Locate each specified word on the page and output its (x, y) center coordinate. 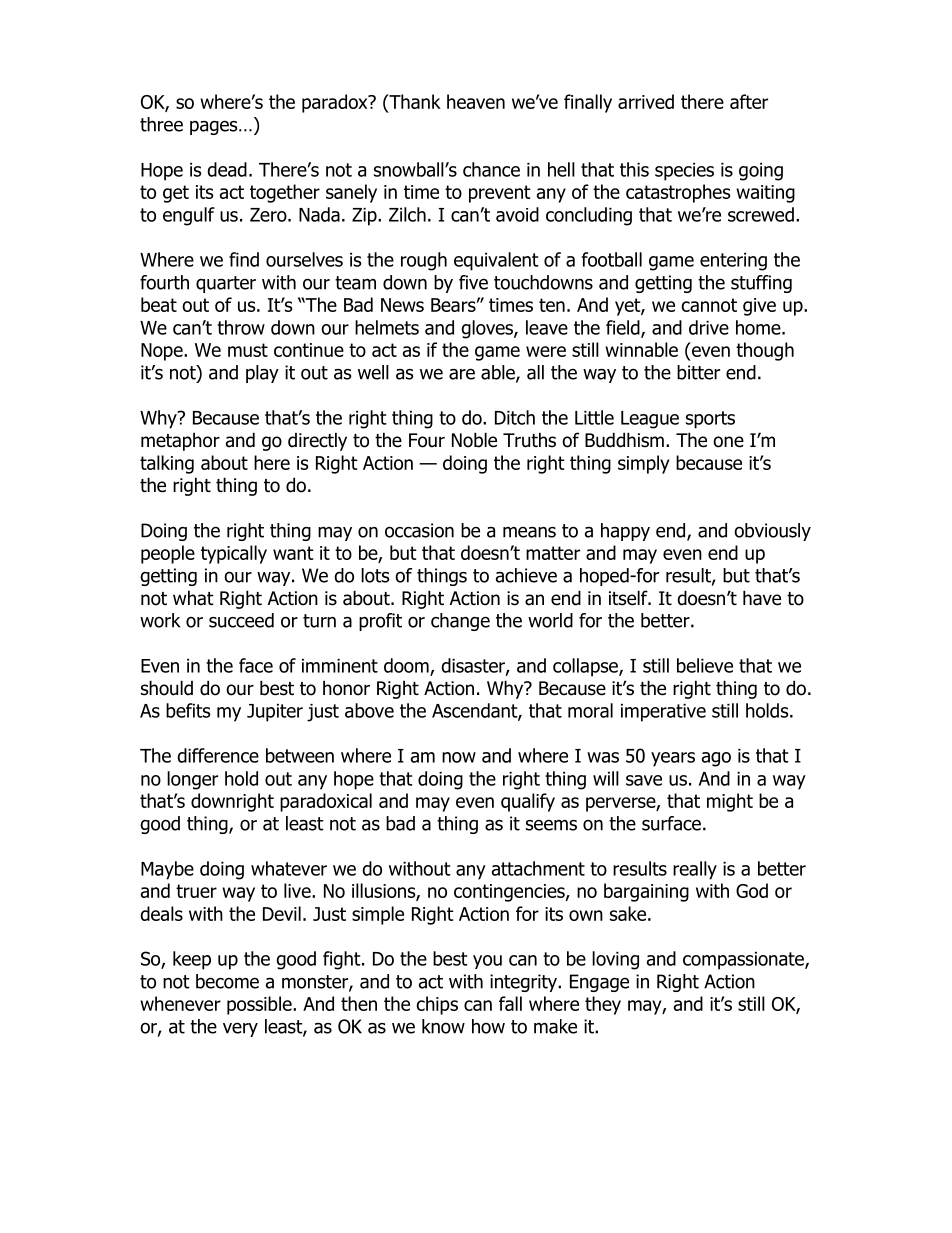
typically (234, 554)
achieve (526, 575)
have (762, 598)
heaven (476, 101)
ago (716, 759)
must (248, 350)
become (227, 981)
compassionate (744, 961)
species (684, 172)
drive (709, 327)
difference (218, 755)
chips (437, 1005)
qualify (528, 802)
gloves (488, 329)
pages (215, 128)
